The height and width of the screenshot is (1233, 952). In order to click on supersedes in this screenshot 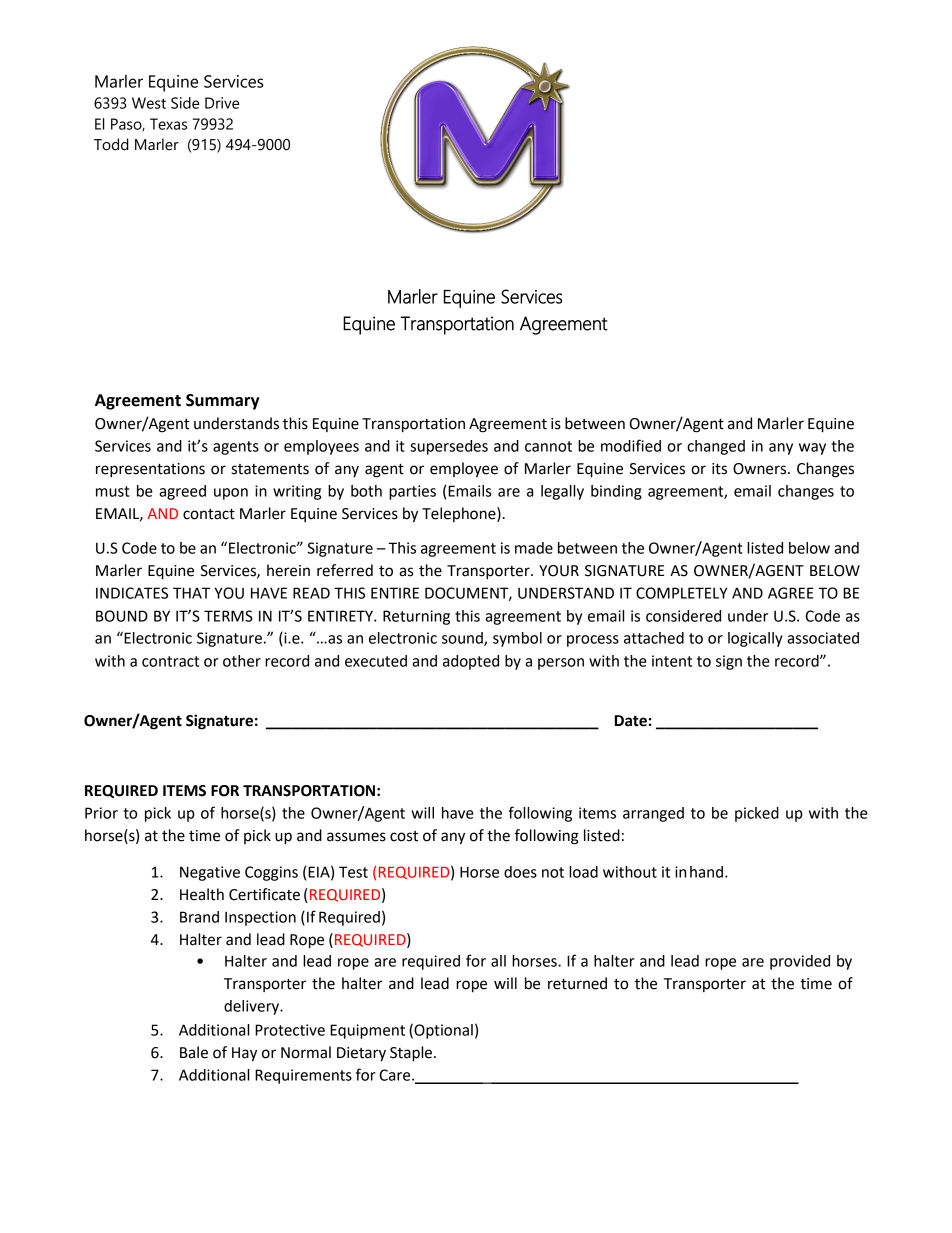, I will do `click(449, 447)`.
